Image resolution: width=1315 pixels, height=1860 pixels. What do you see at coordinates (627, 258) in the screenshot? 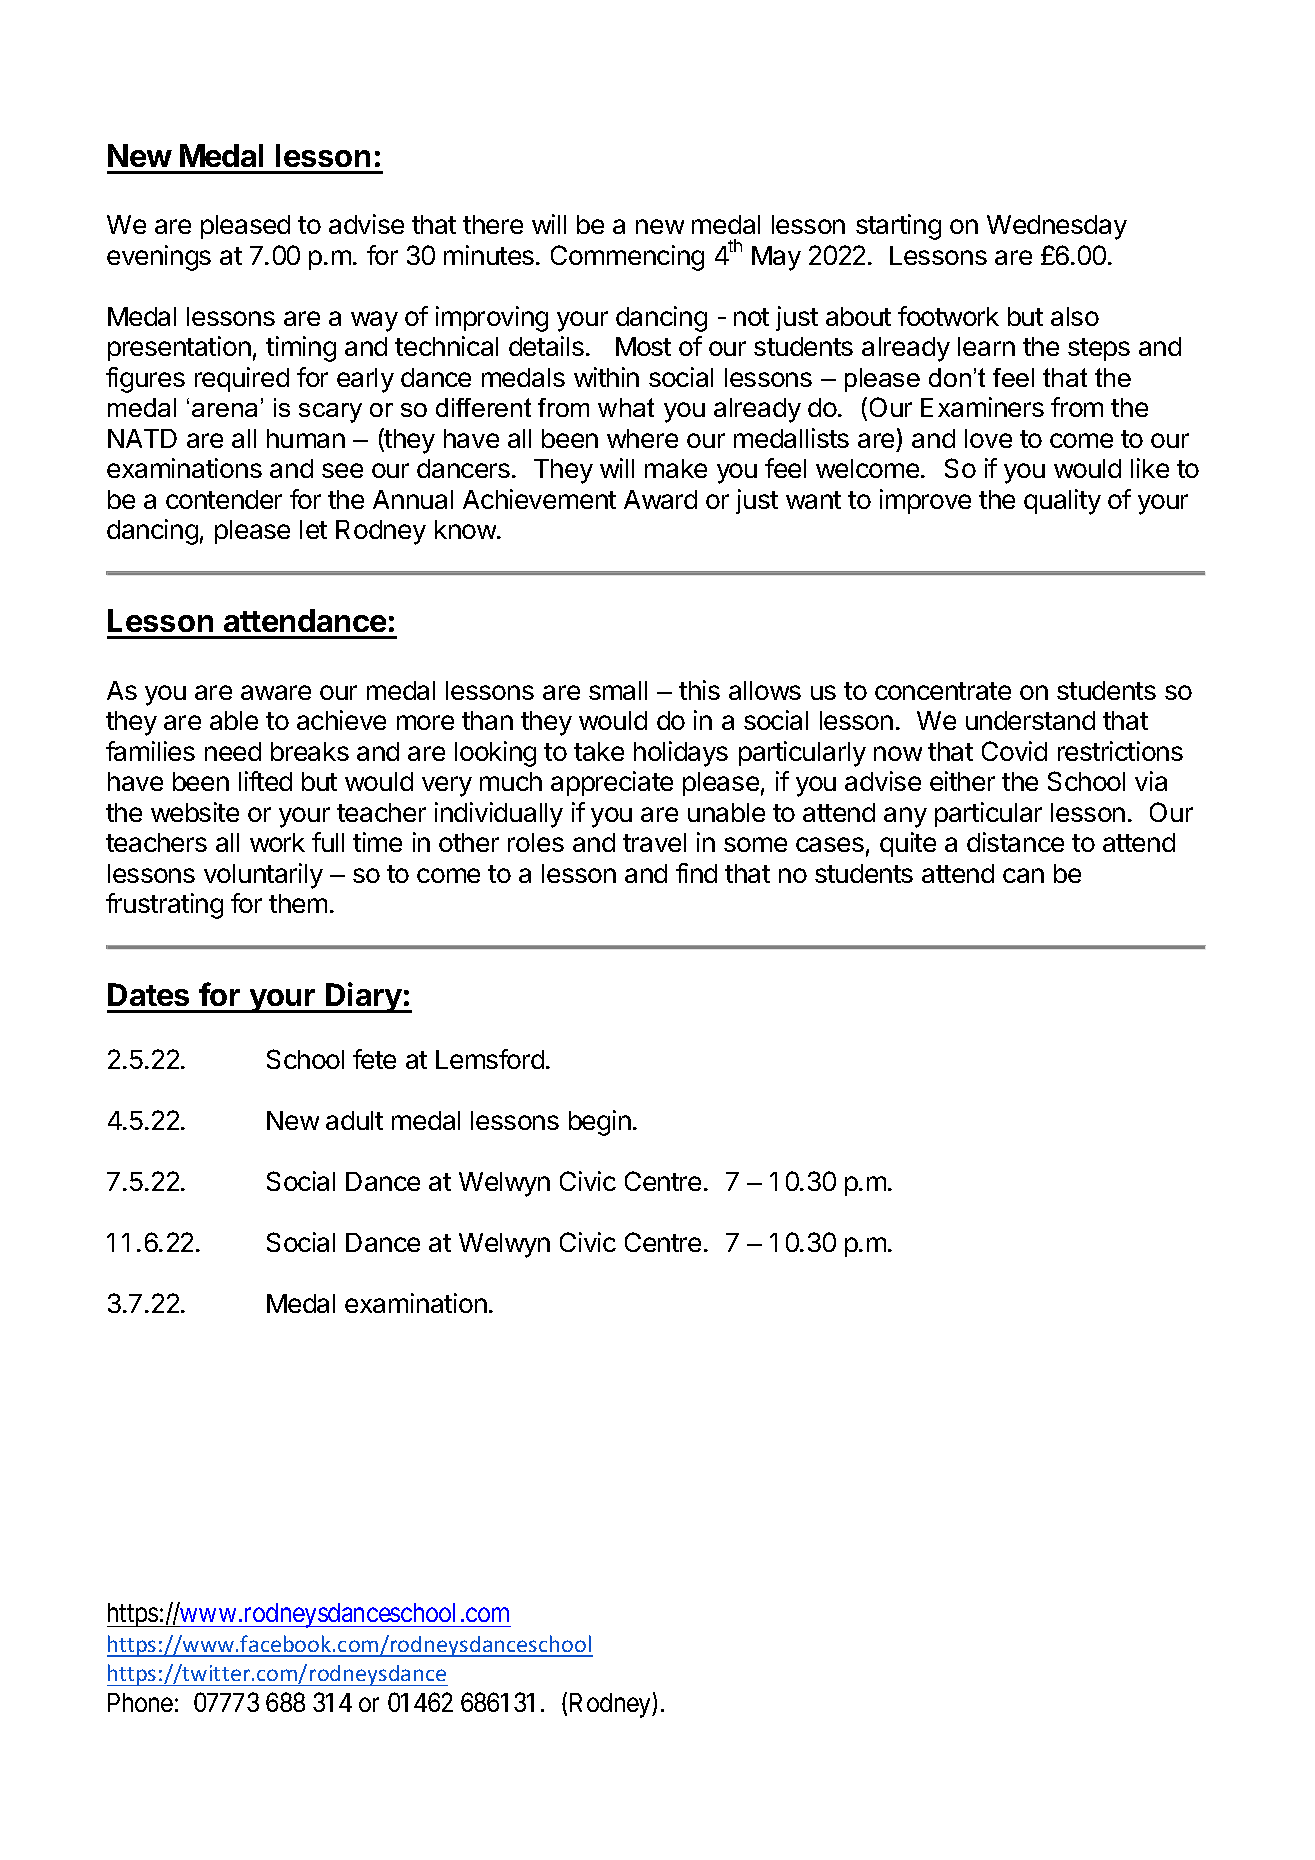
I see `Commencing` at bounding box center [627, 258].
